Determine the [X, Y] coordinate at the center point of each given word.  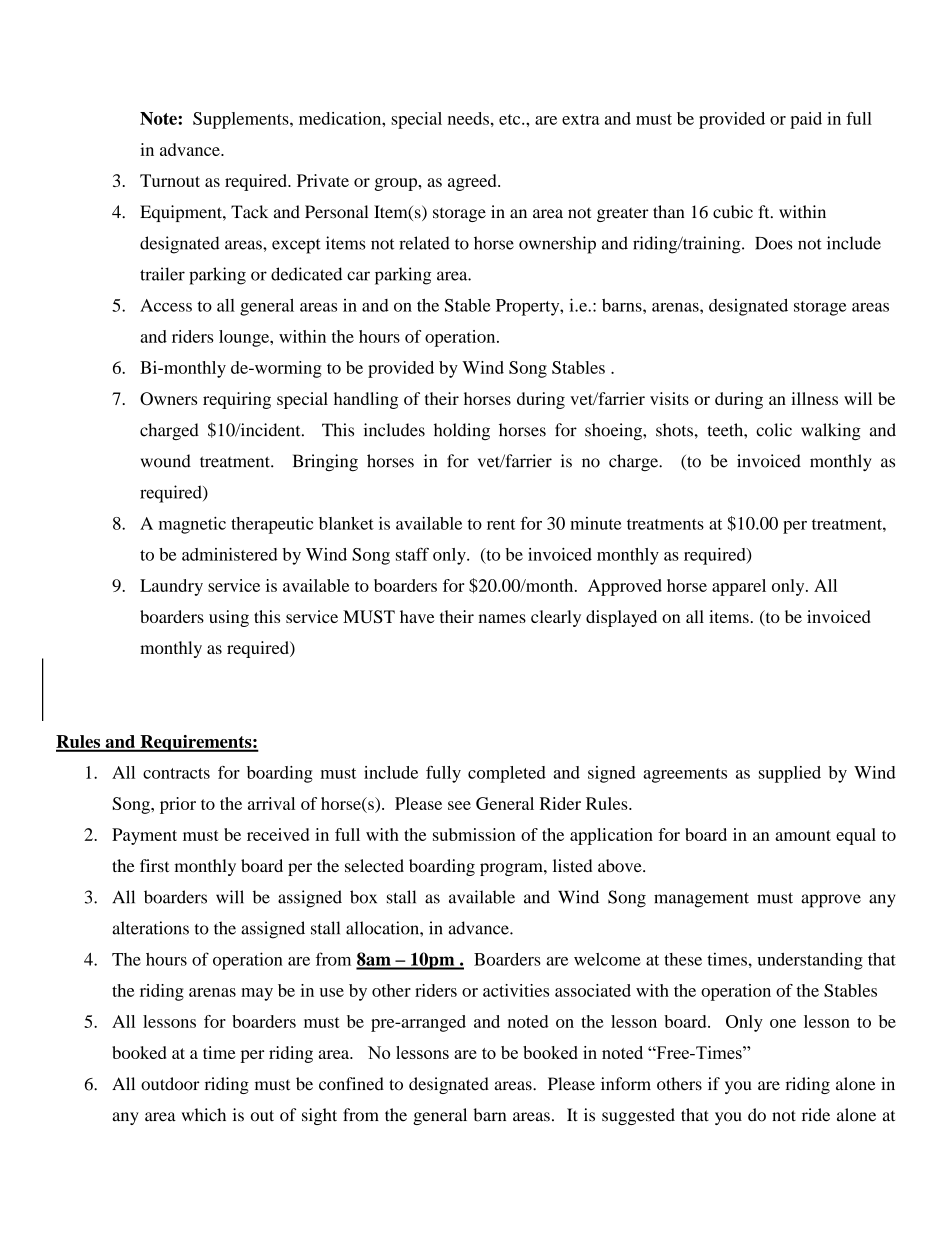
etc [511, 119]
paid [806, 120]
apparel [739, 587]
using [229, 618]
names [502, 618]
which [204, 1115]
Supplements [242, 120]
